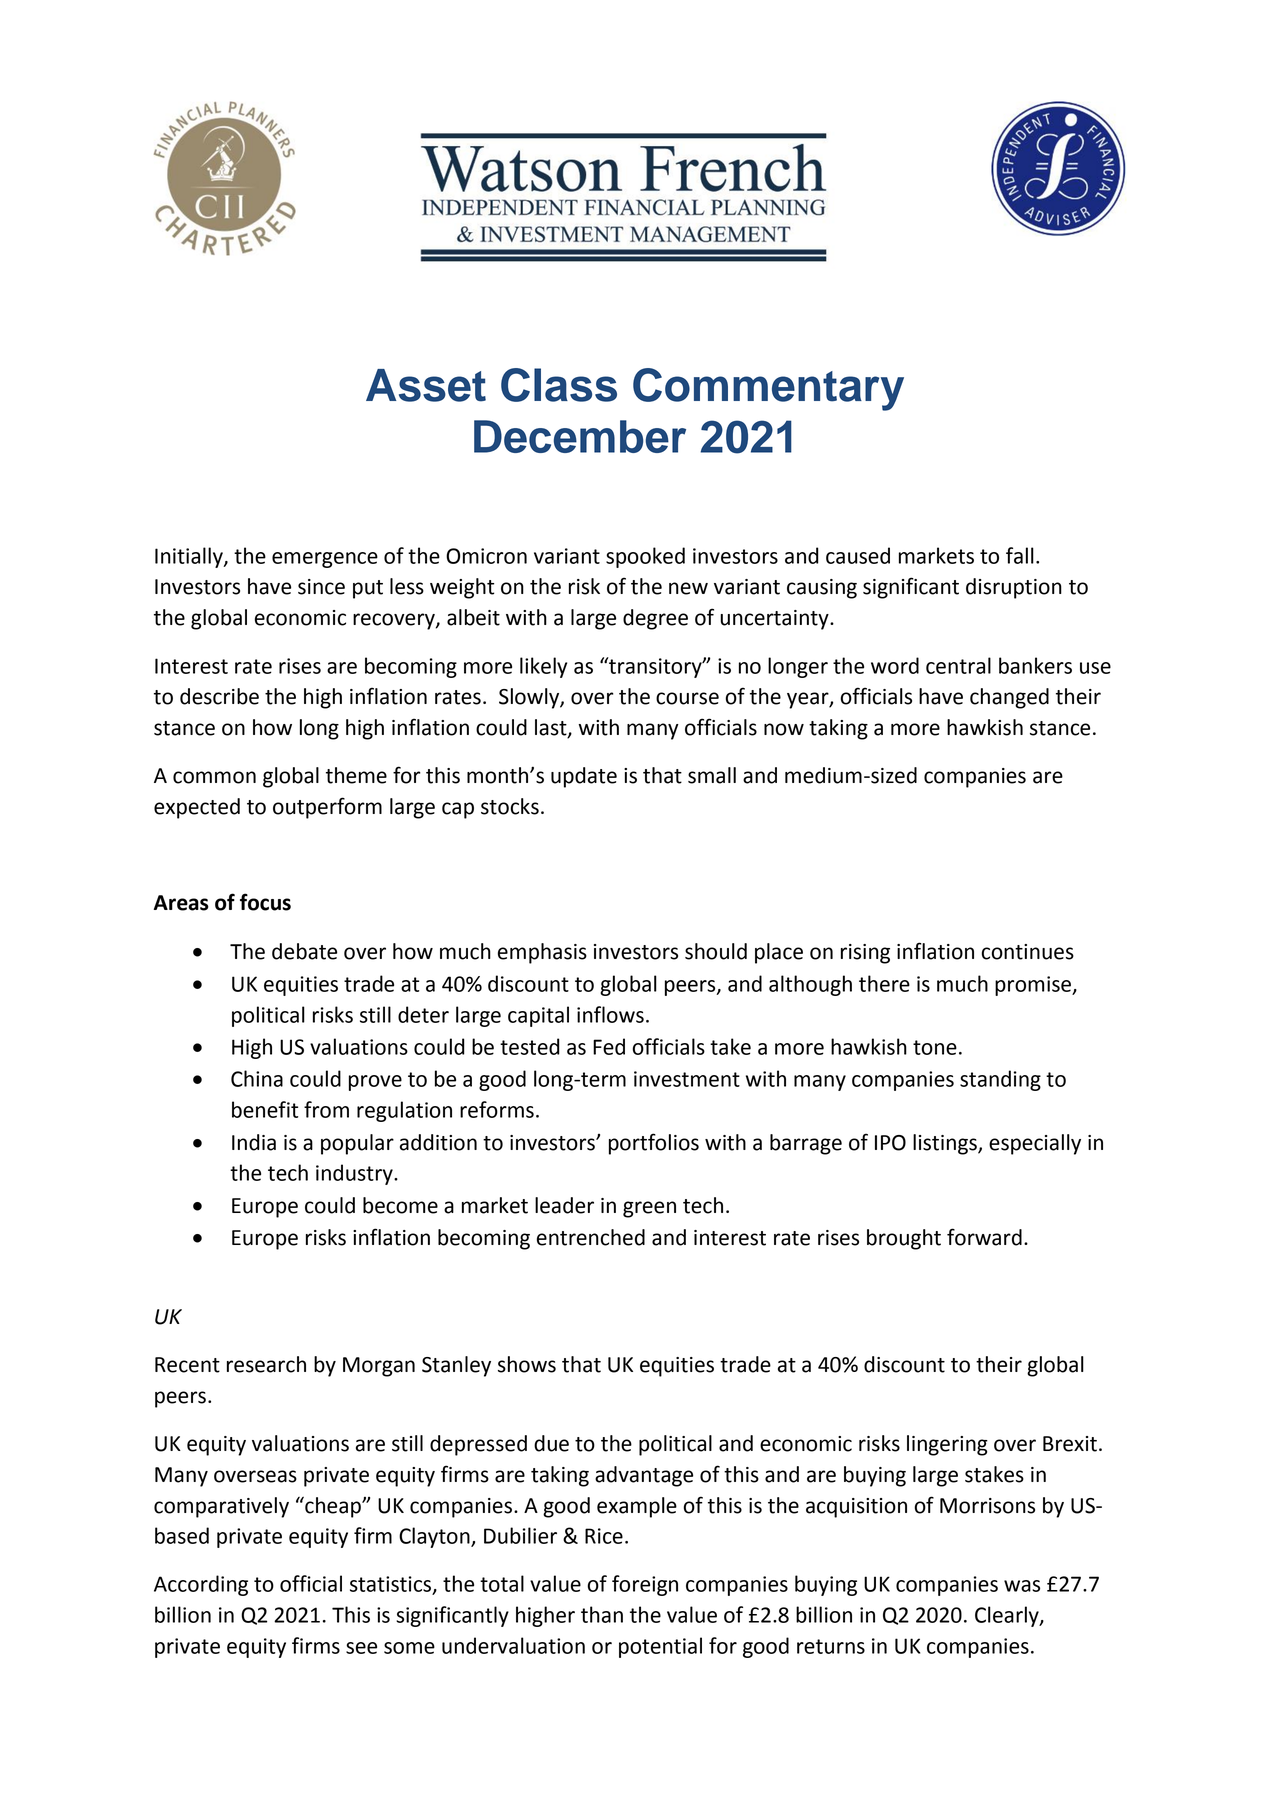 The height and width of the screenshot is (1796, 1270). Describe the element at coordinates (426, 385) in the screenshot. I see `Asset` at that location.
